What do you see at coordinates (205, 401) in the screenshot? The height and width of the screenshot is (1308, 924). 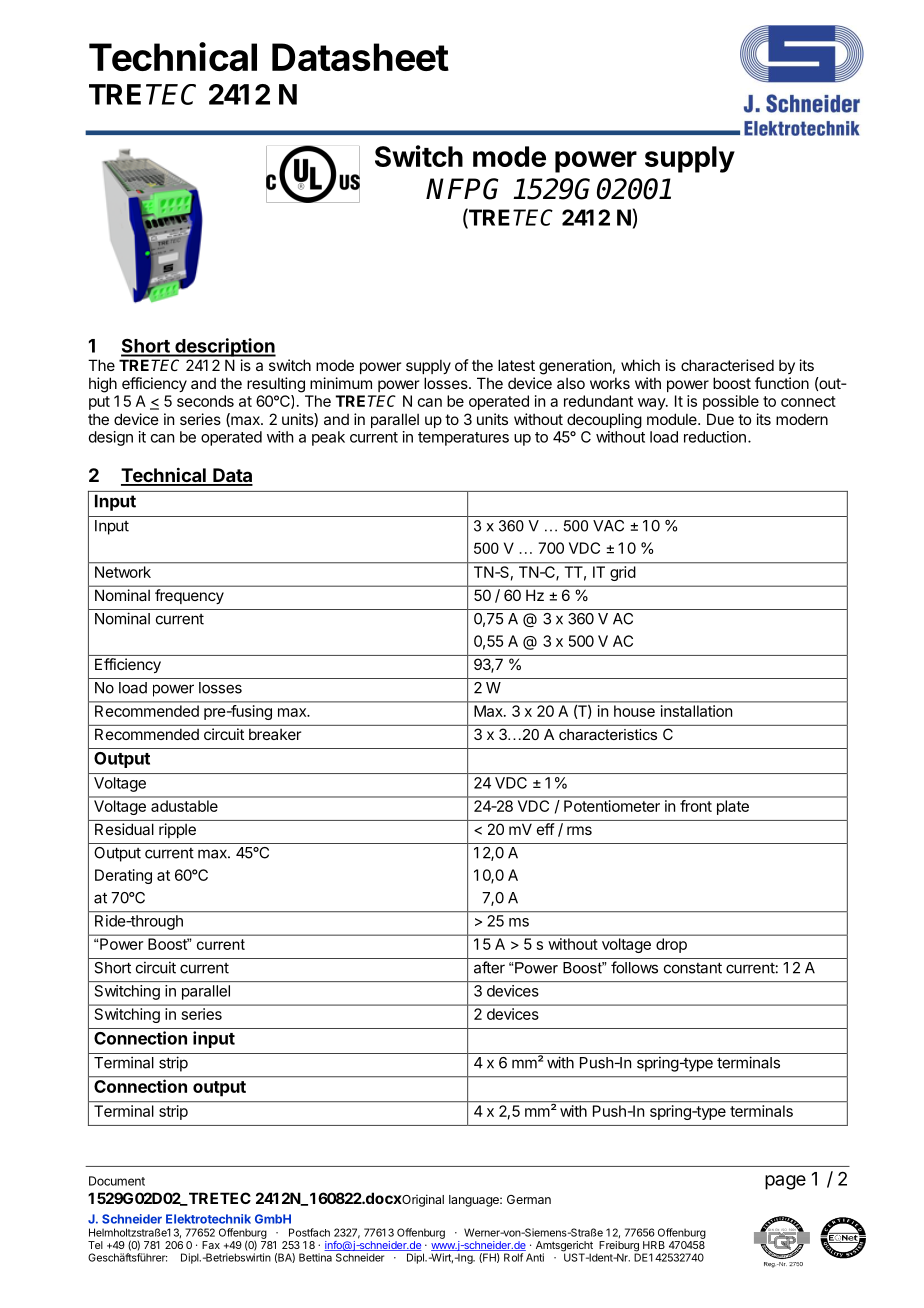 I see `seconds` at bounding box center [205, 401].
